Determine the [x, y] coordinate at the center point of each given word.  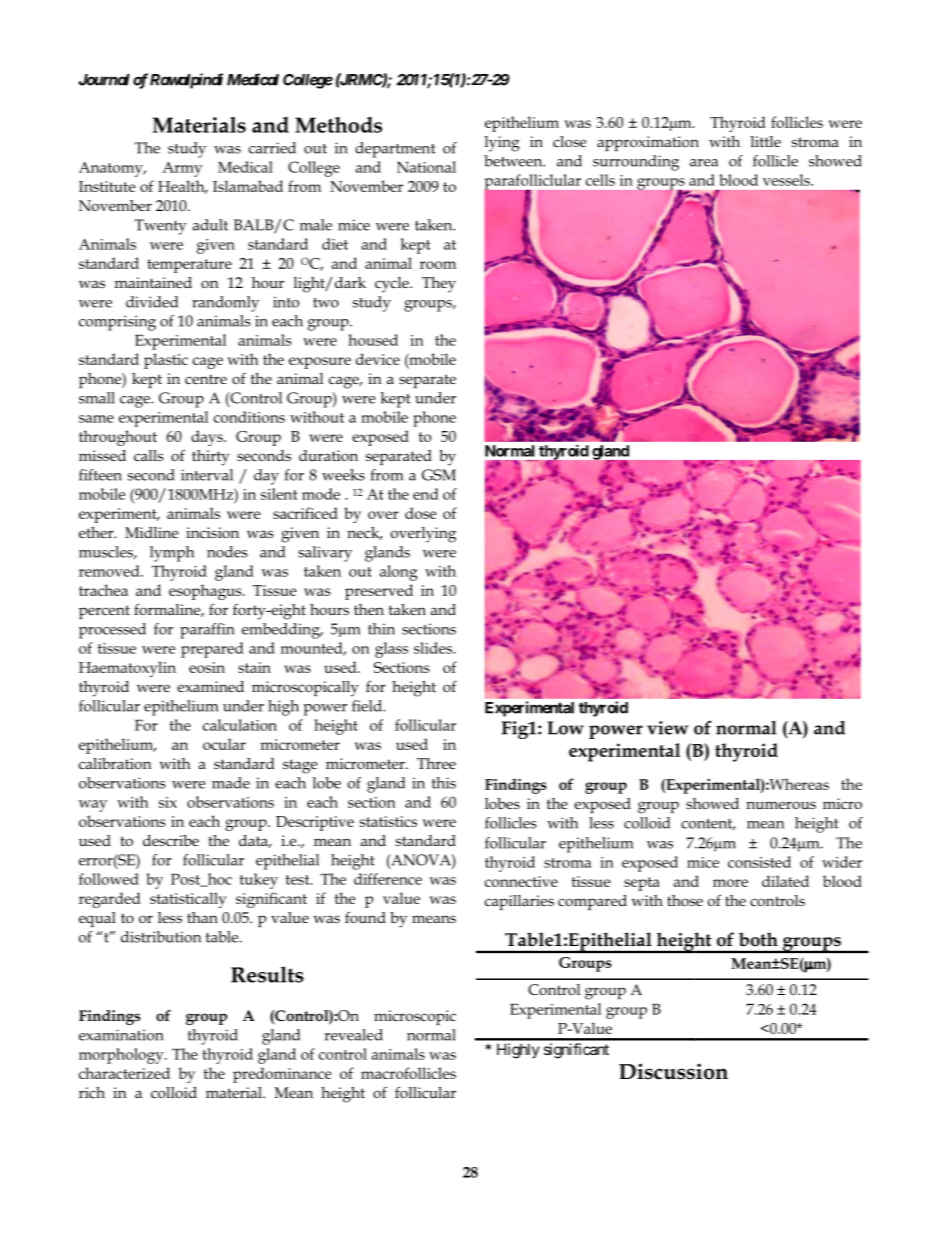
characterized [124, 1073]
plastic [166, 361]
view [667, 728]
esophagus [206, 592]
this [444, 783]
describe [171, 840]
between [514, 161]
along [399, 573]
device [378, 359]
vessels [787, 180]
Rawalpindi [186, 81]
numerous [781, 805]
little [766, 141]
